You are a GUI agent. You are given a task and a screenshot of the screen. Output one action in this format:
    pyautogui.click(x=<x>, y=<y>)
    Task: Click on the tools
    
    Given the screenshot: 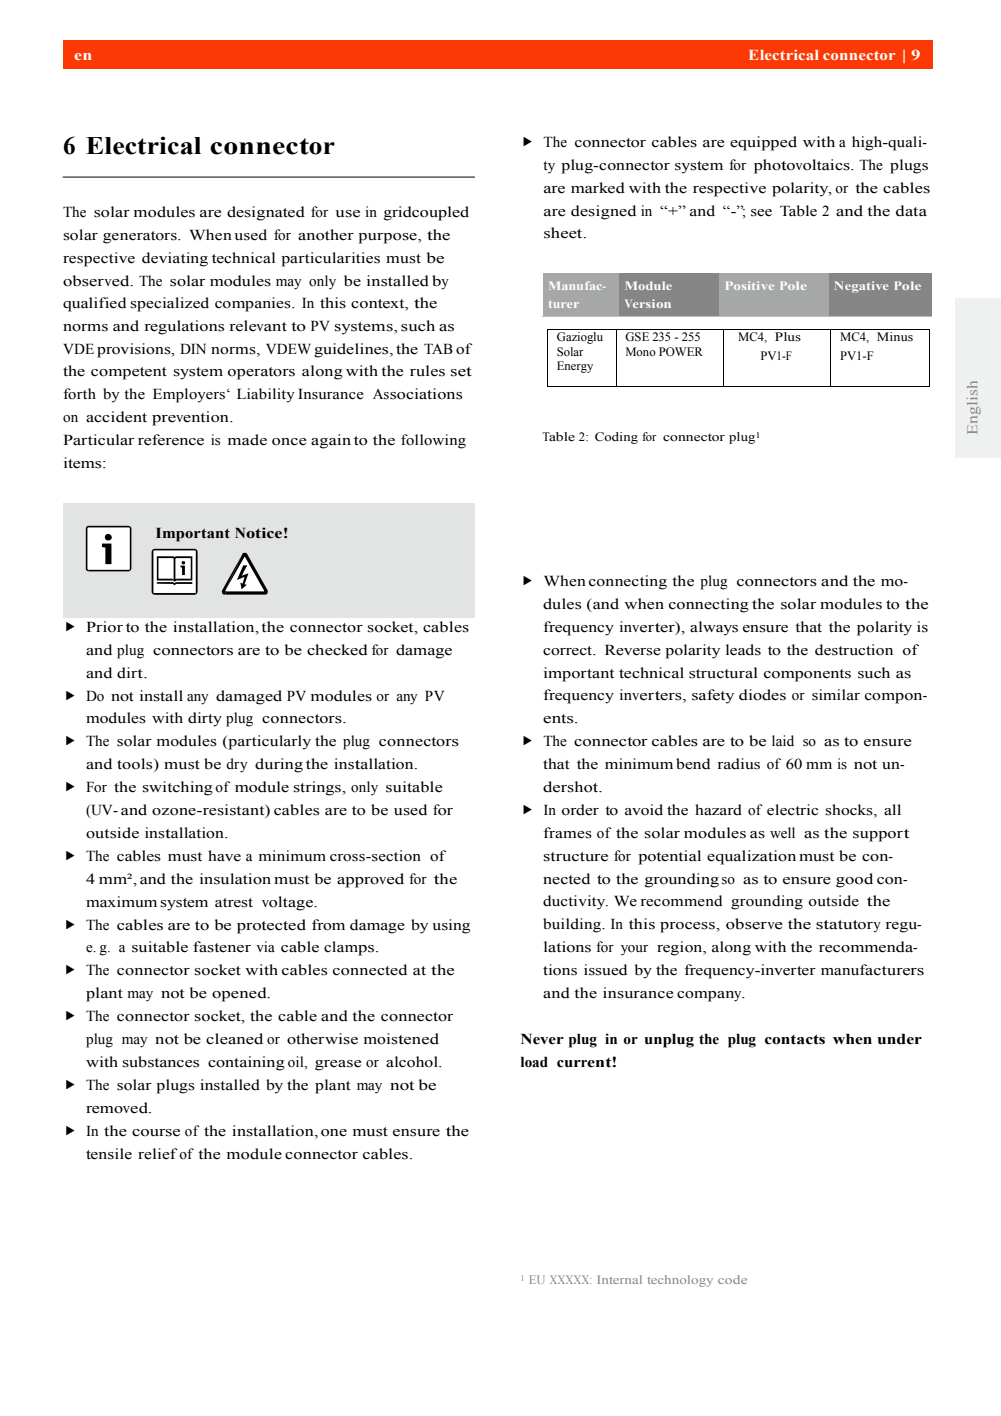 What is the action you would take?
    pyautogui.click(x=136, y=765)
